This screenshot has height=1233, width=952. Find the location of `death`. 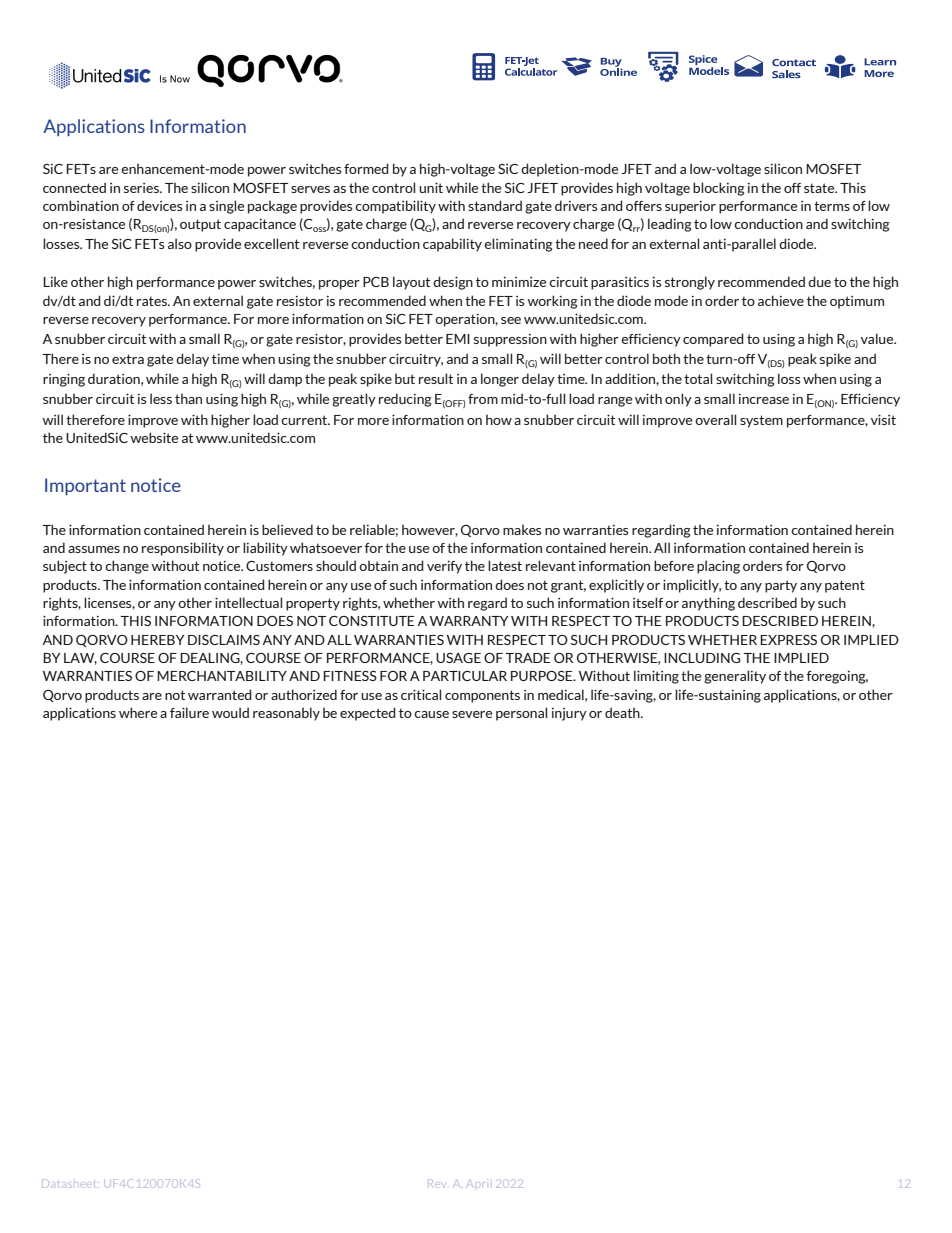

death is located at coordinates (623, 712).
